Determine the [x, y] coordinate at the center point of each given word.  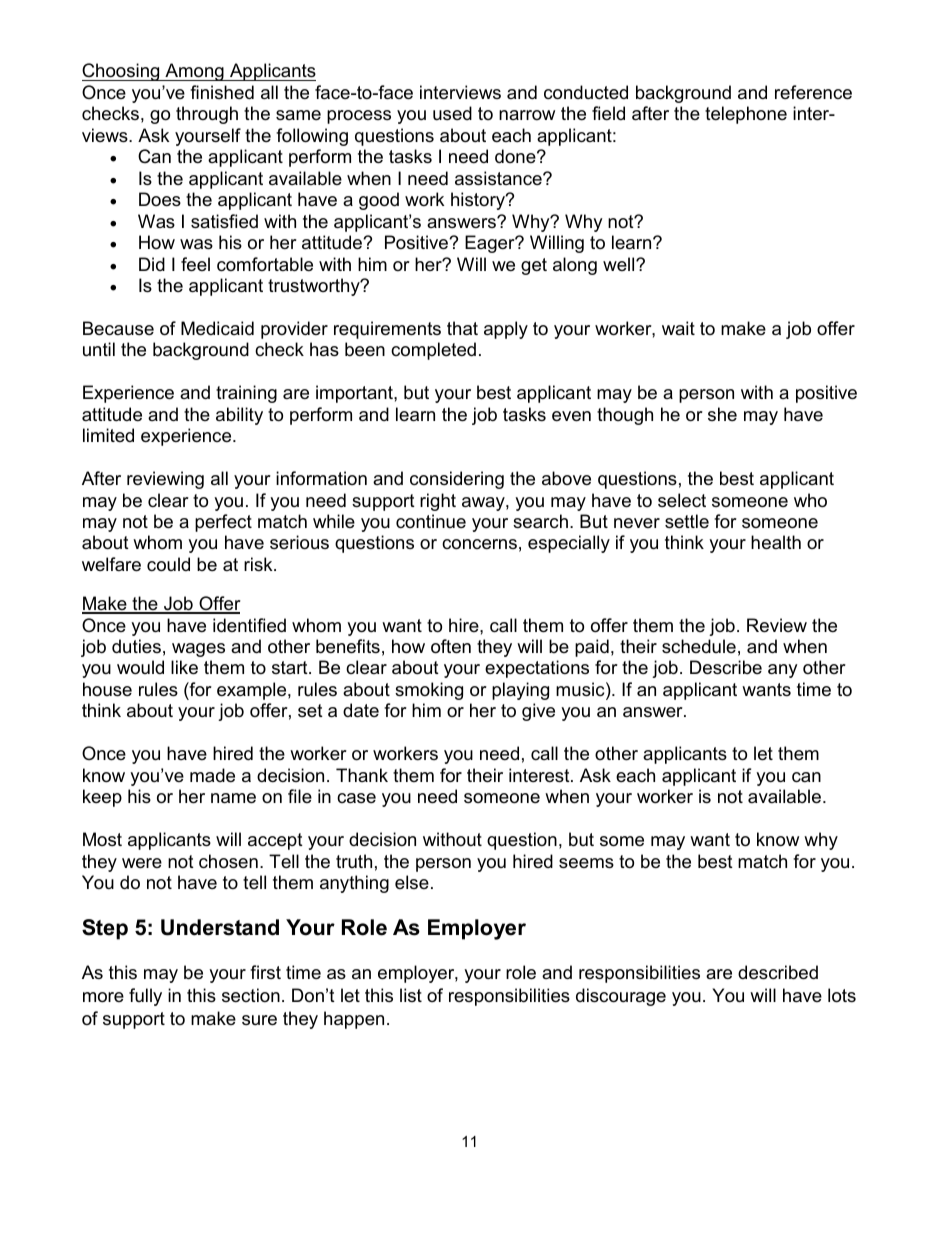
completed [433, 351]
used [452, 113]
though [625, 416]
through [207, 115]
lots [842, 995]
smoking [429, 691]
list [411, 995]
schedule [699, 646]
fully [145, 997]
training [246, 394]
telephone [746, 115]
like [184, 667]
